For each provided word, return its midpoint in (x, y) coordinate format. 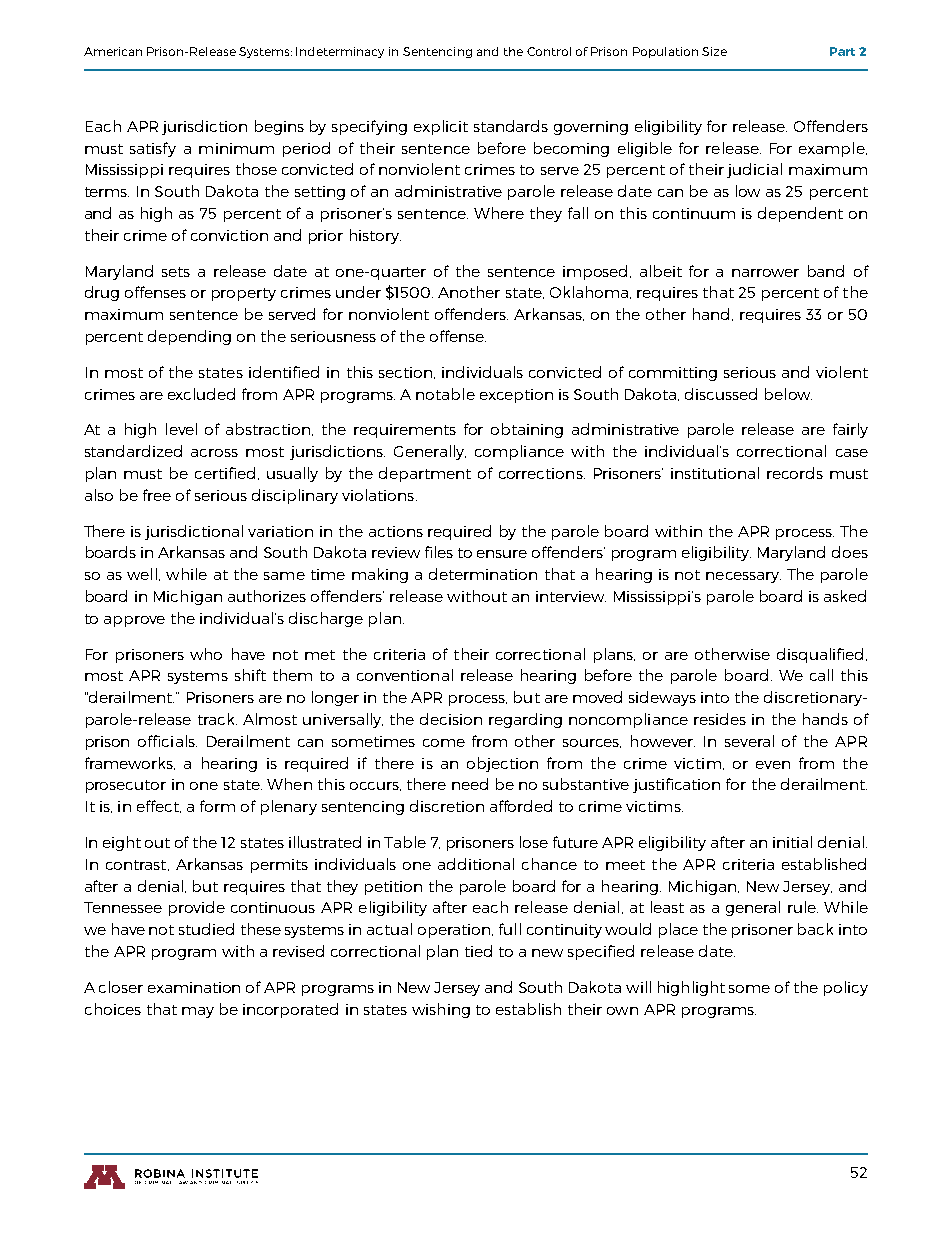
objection (502, 764)
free (157, 495)
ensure (502, 554)
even (773, 765)
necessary (743, 577)
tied (478, 951)
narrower (765, 273)
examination (194, 987)
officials (167, 741)
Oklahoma (589, 292)
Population (665, 52)
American (113, 51)
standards (511, 126)
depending (189, 337)
